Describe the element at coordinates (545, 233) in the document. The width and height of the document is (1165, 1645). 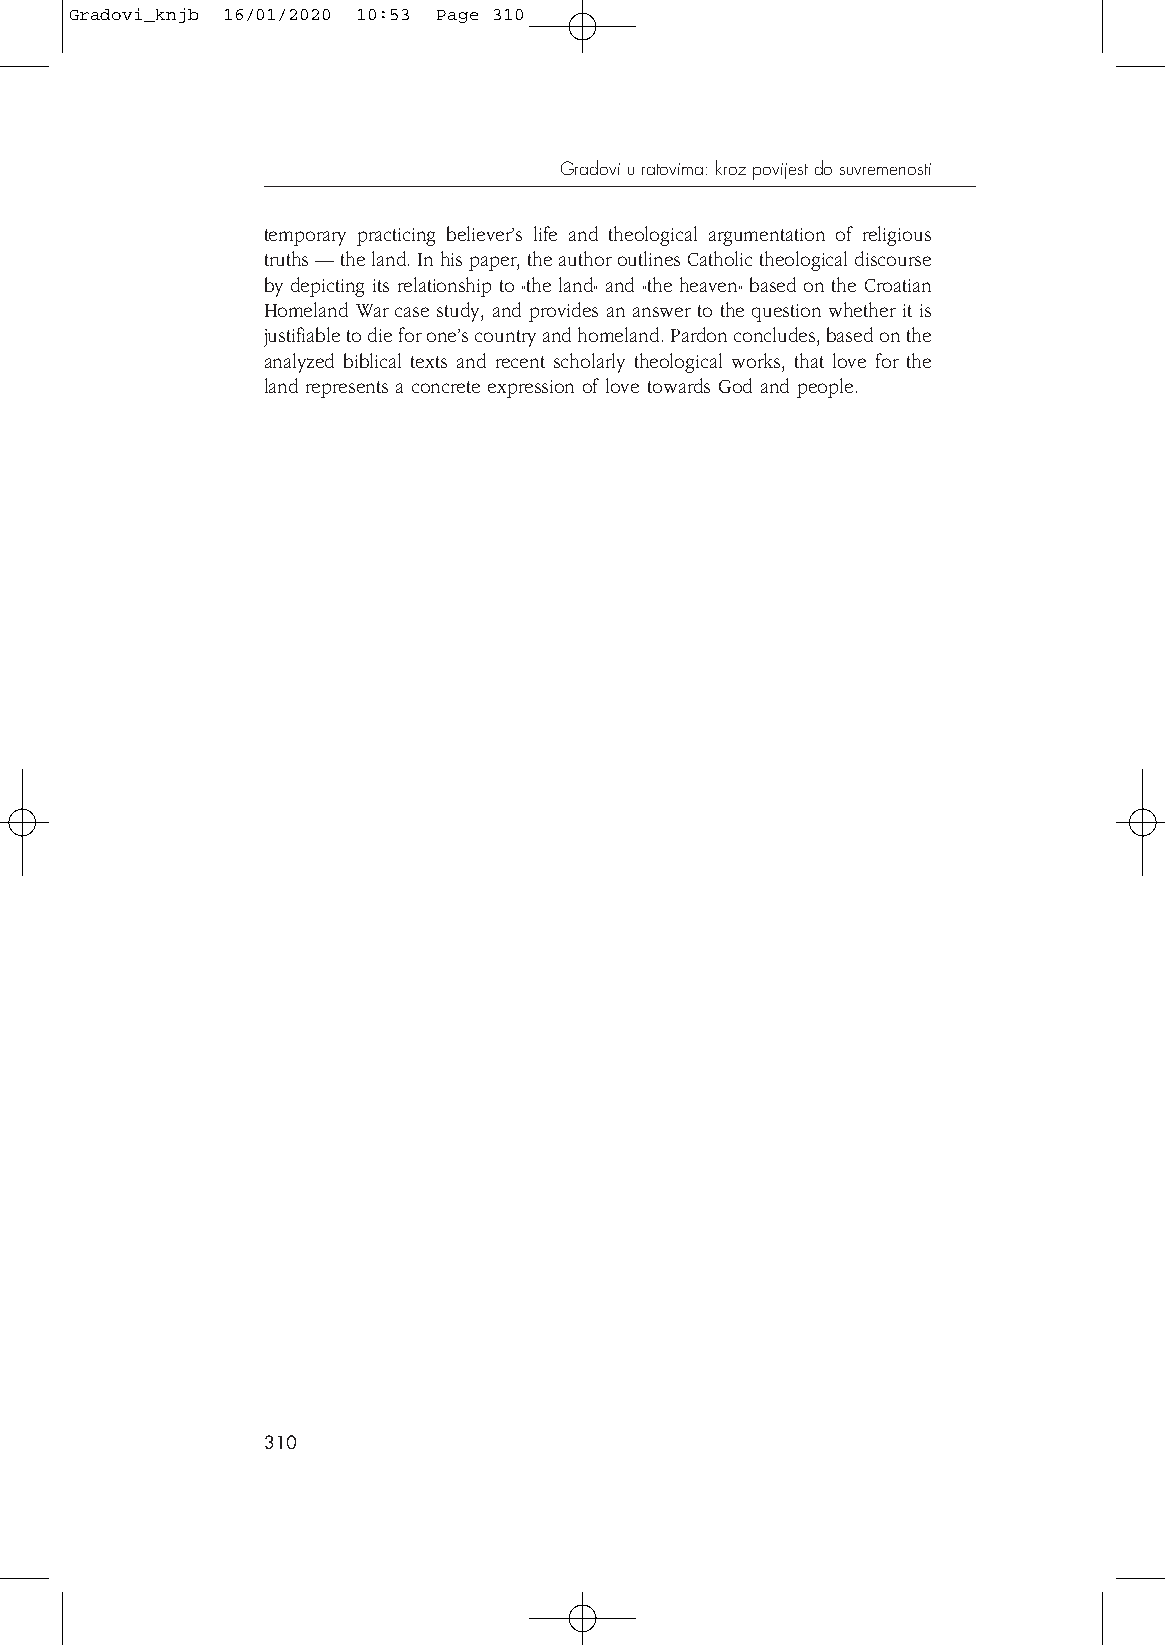
I see `life` at that location.
